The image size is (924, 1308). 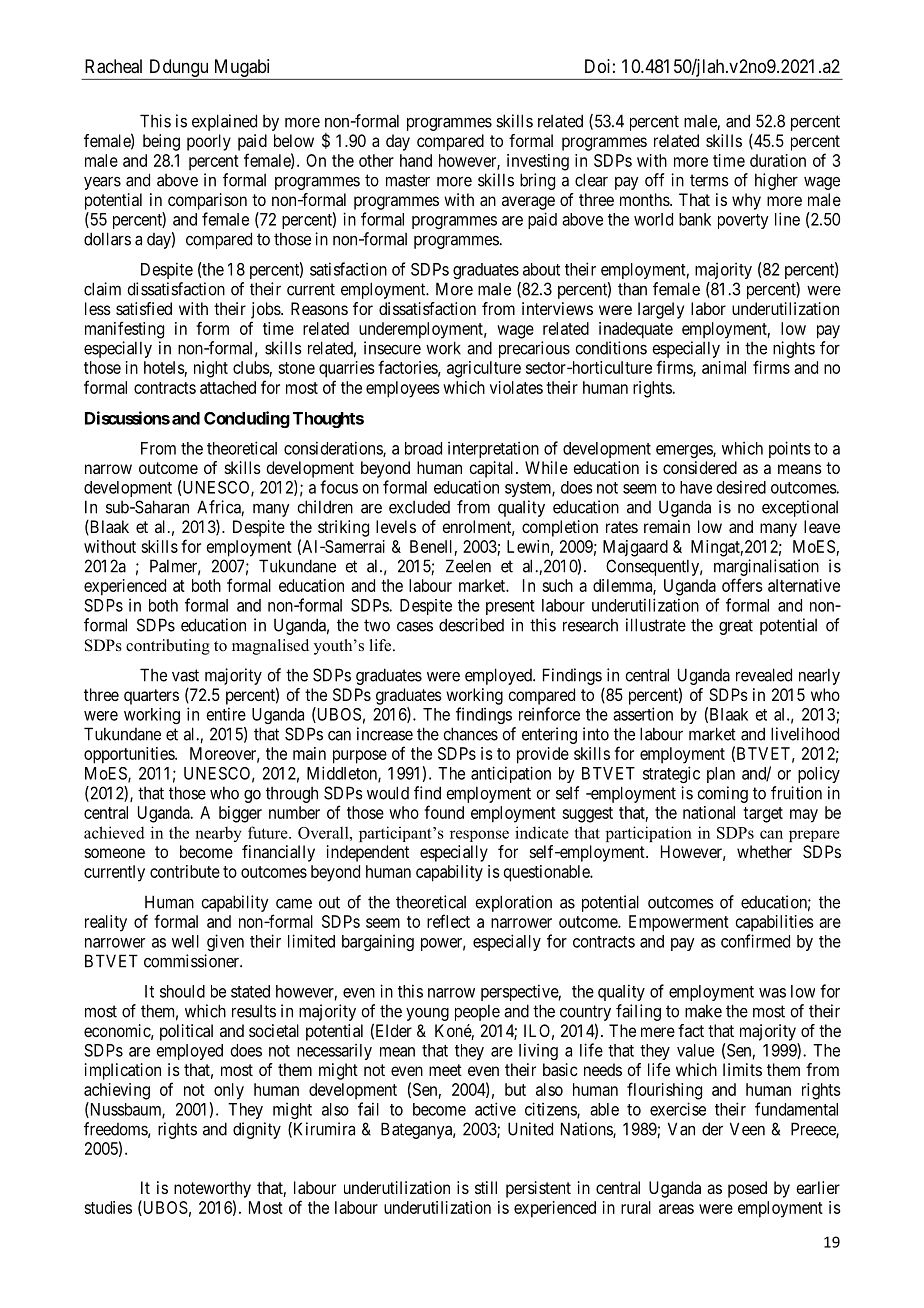 I want to click on revealed, so click(x=764, y=675).
